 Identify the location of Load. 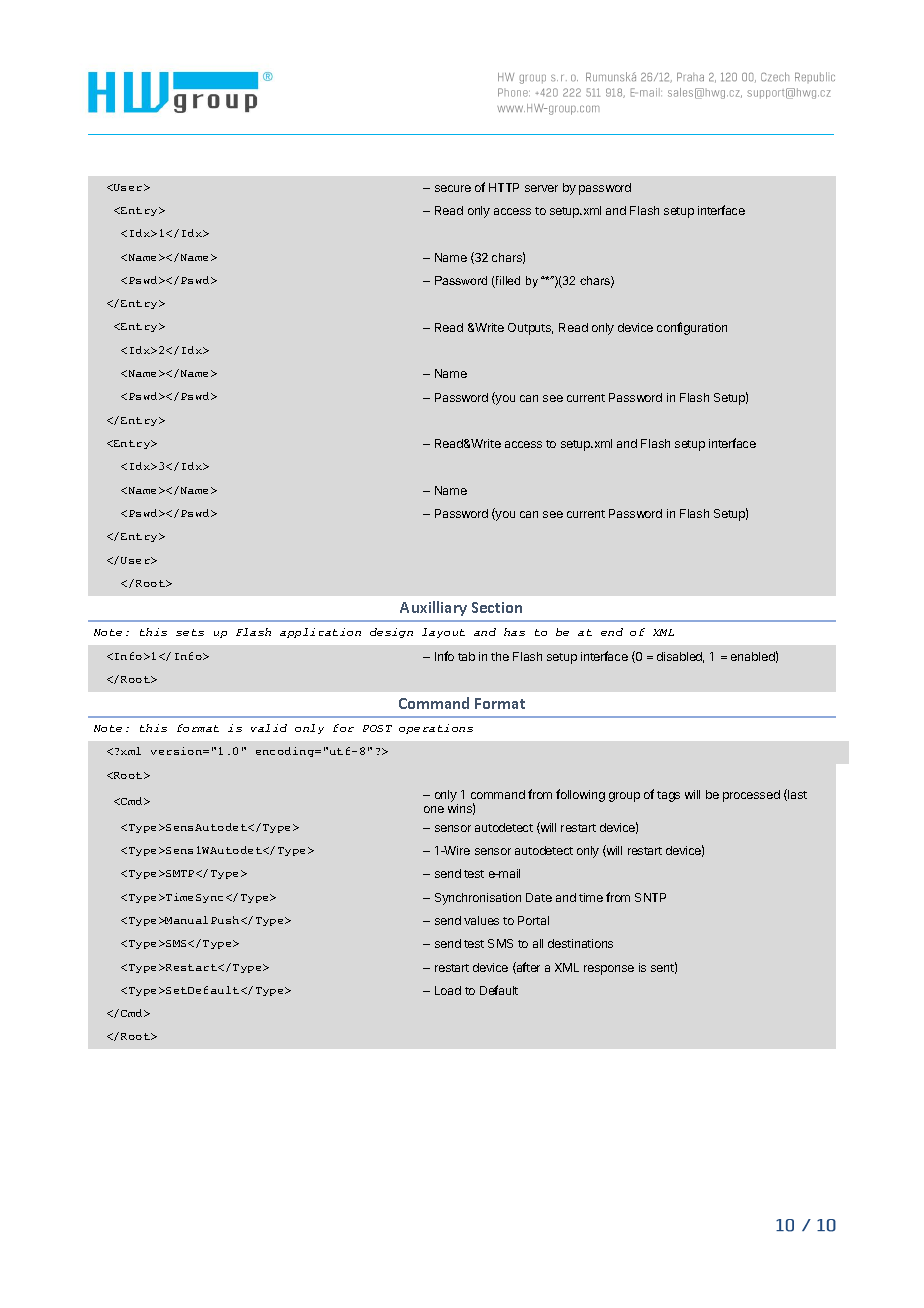
(448, 990).
